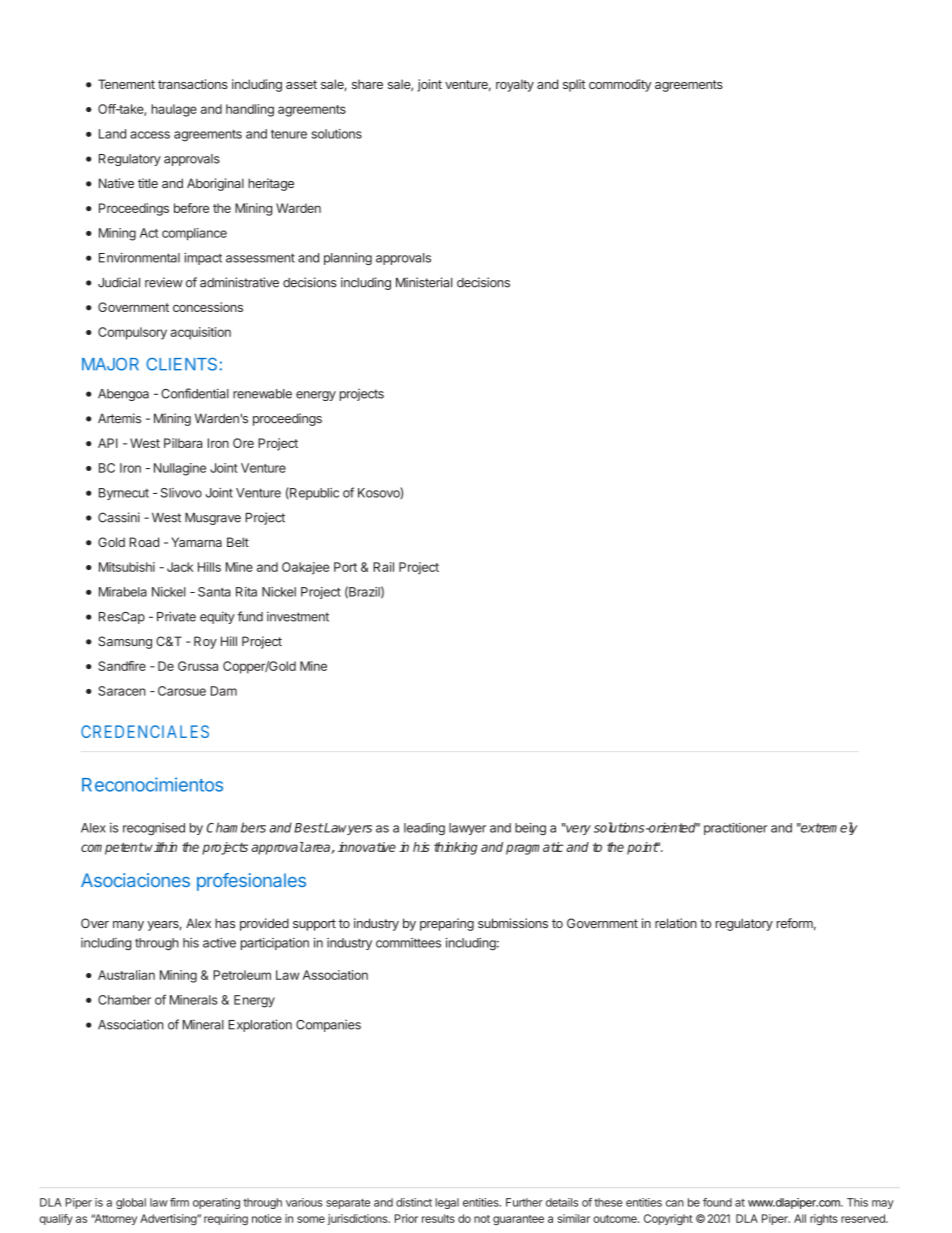  Describe the element at coordinates (125, 642) in the screenshot. I see `Samsung` at that location.
